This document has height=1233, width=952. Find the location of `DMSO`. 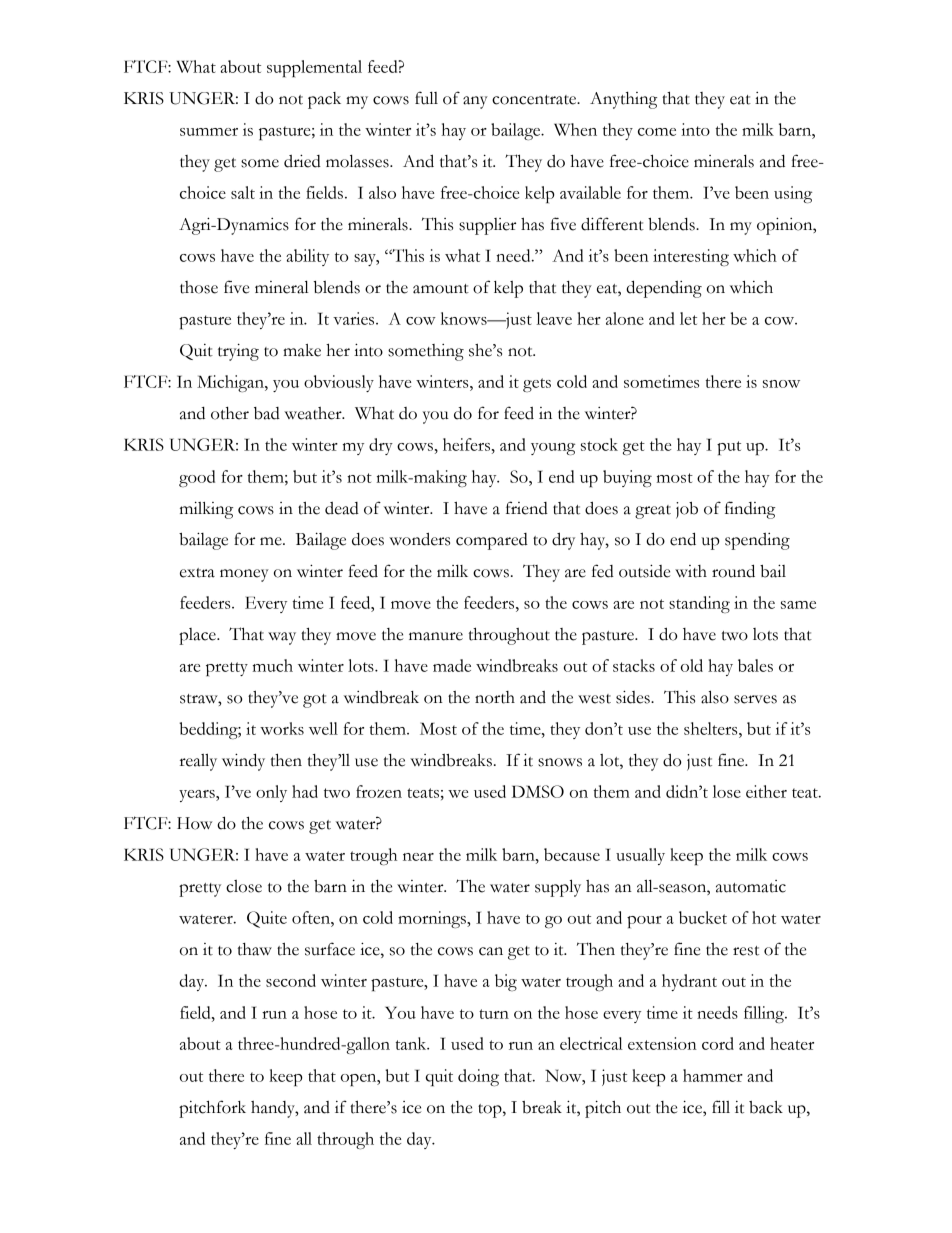

DMSO is located at coordinates (538, 791).
